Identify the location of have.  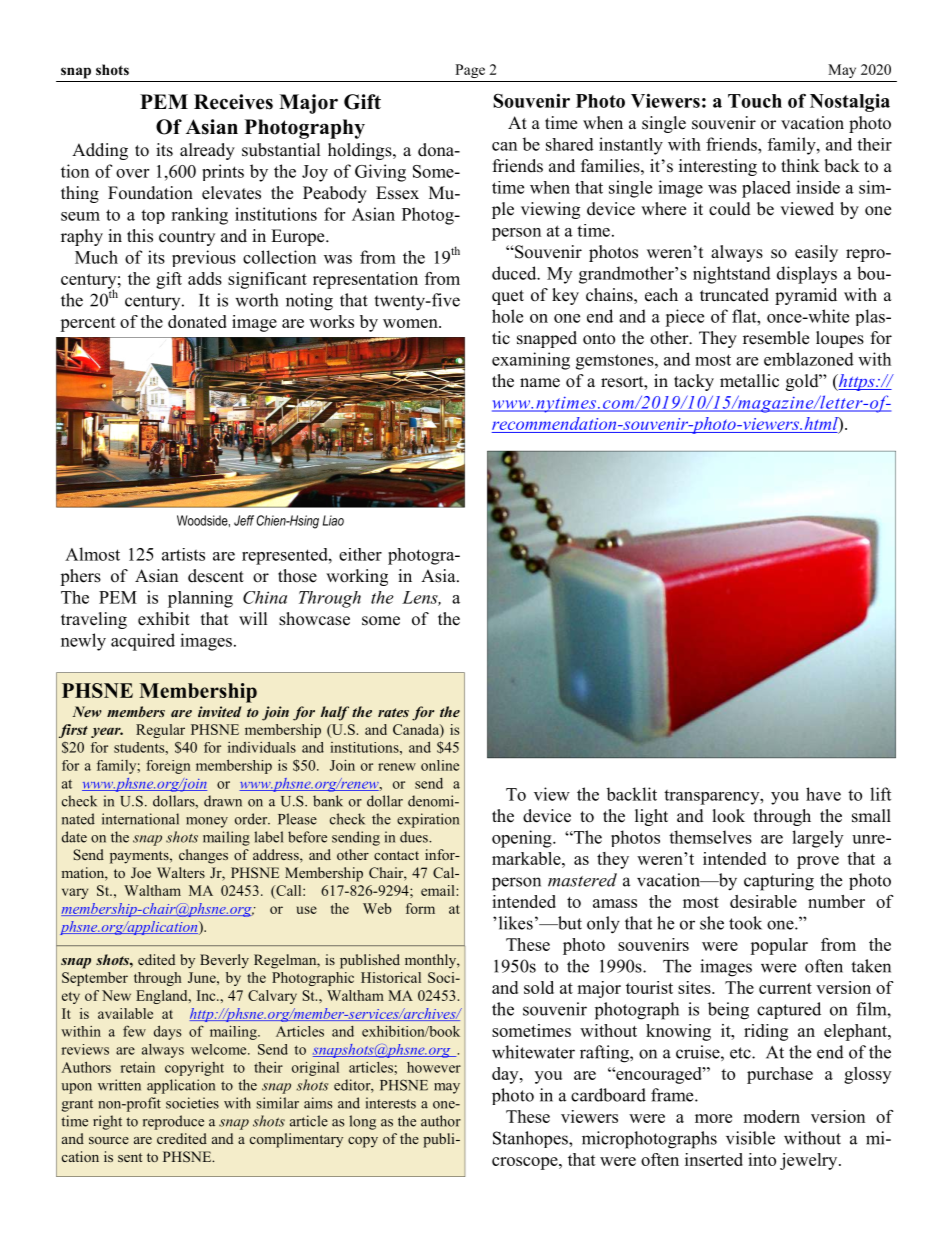
(823, 794).
